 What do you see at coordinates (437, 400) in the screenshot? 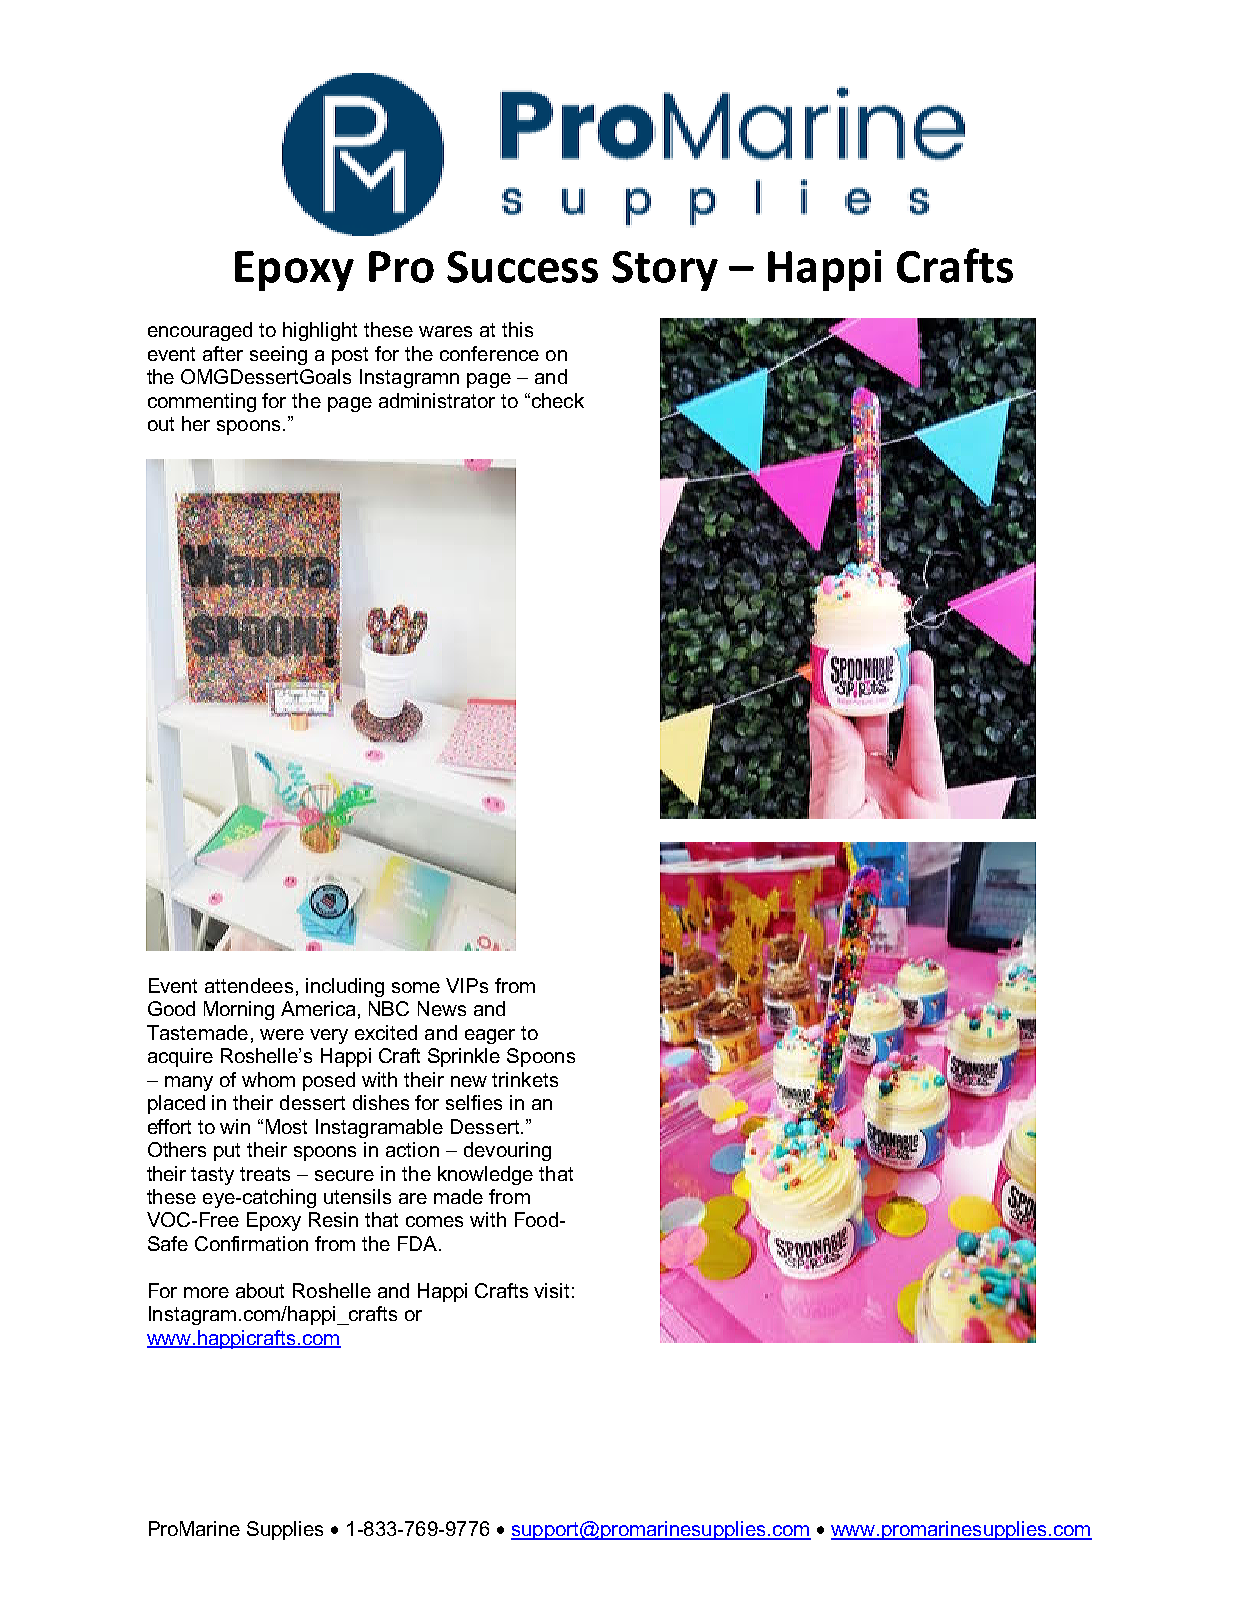
I see `administrator` at bounding box center [437, 400].
